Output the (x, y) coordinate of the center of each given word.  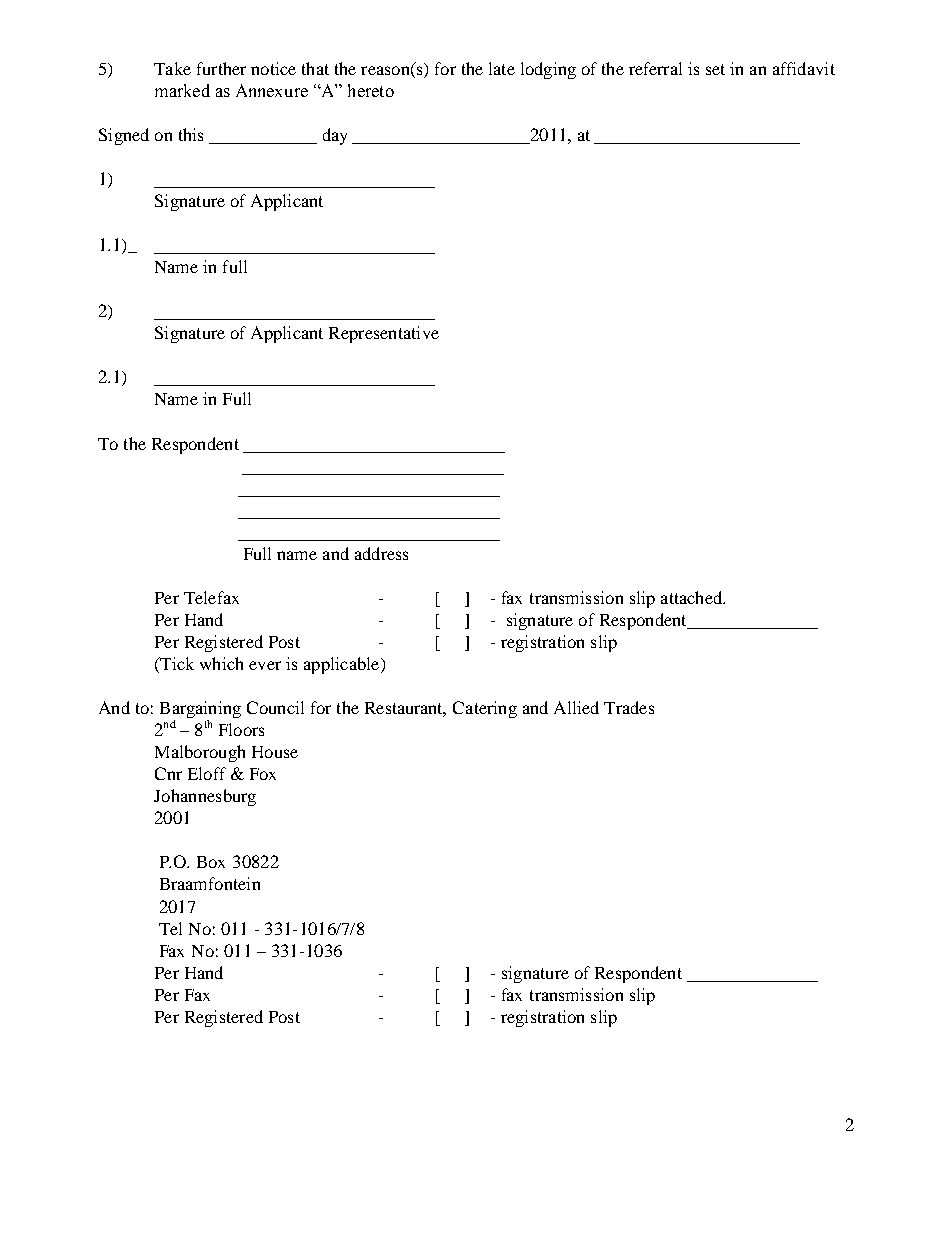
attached (693, 597)
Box (211, 862)
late (502, 68)
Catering (485, 709)
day (335, 136)
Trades (629, 707)
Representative (384, 334)
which (221, 663)
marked (182, 90)
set (715, 69)
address (381, 553)
